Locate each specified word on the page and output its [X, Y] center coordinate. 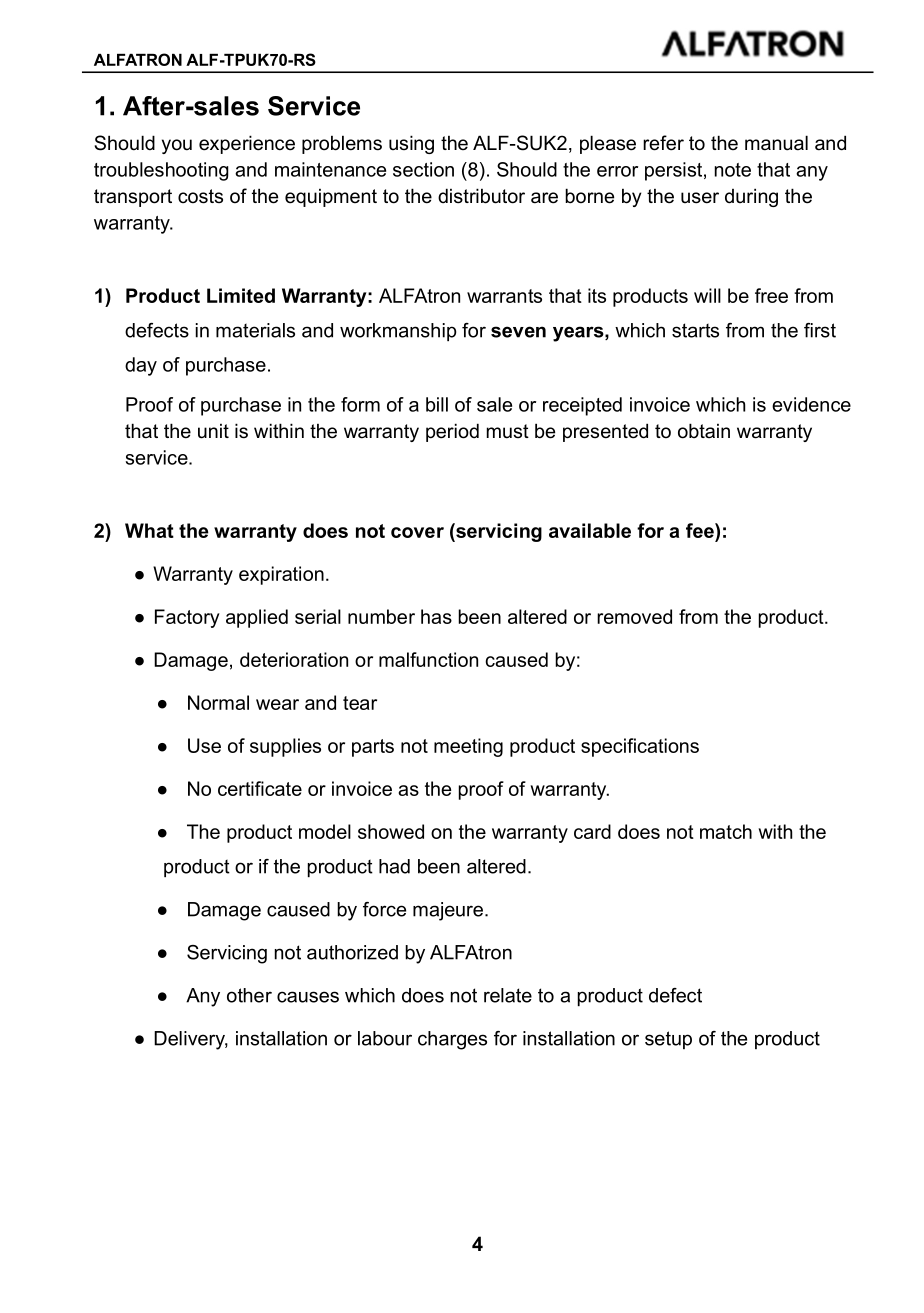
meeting [468, 747]
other [249, 995]
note [733, 170]
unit [213, 431]
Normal [218, 702]
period [452, 432]
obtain [704, 431]
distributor [481, 196]
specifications [640, 747]
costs [200, 196]
